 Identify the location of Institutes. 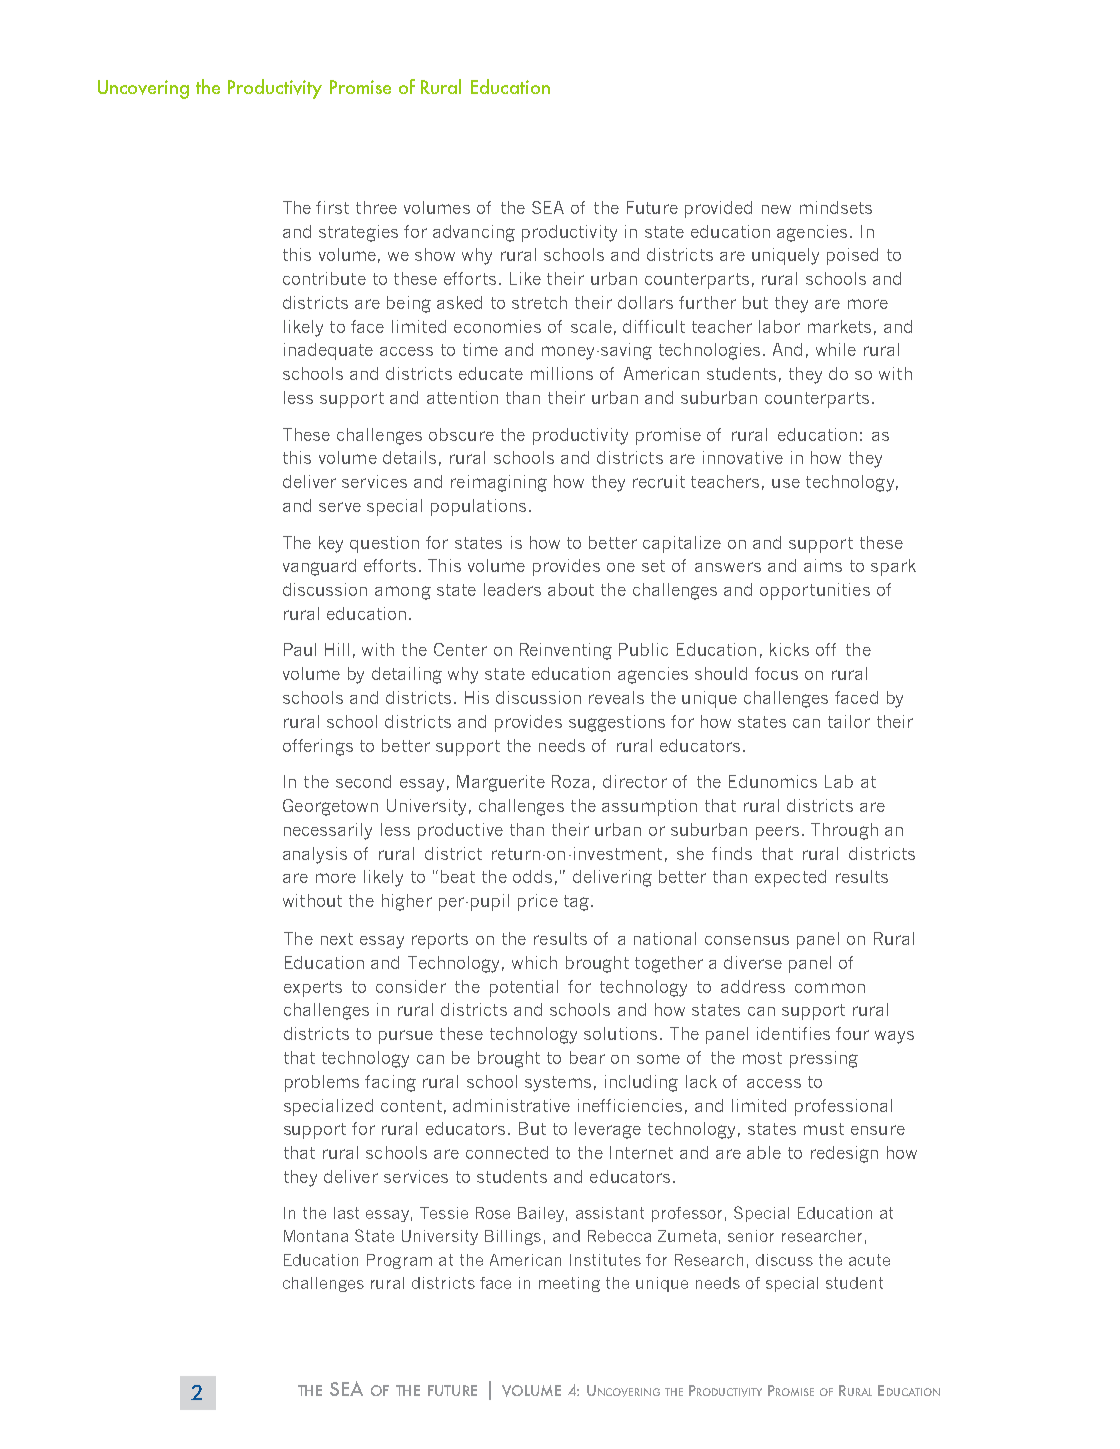
(605, 1260).
